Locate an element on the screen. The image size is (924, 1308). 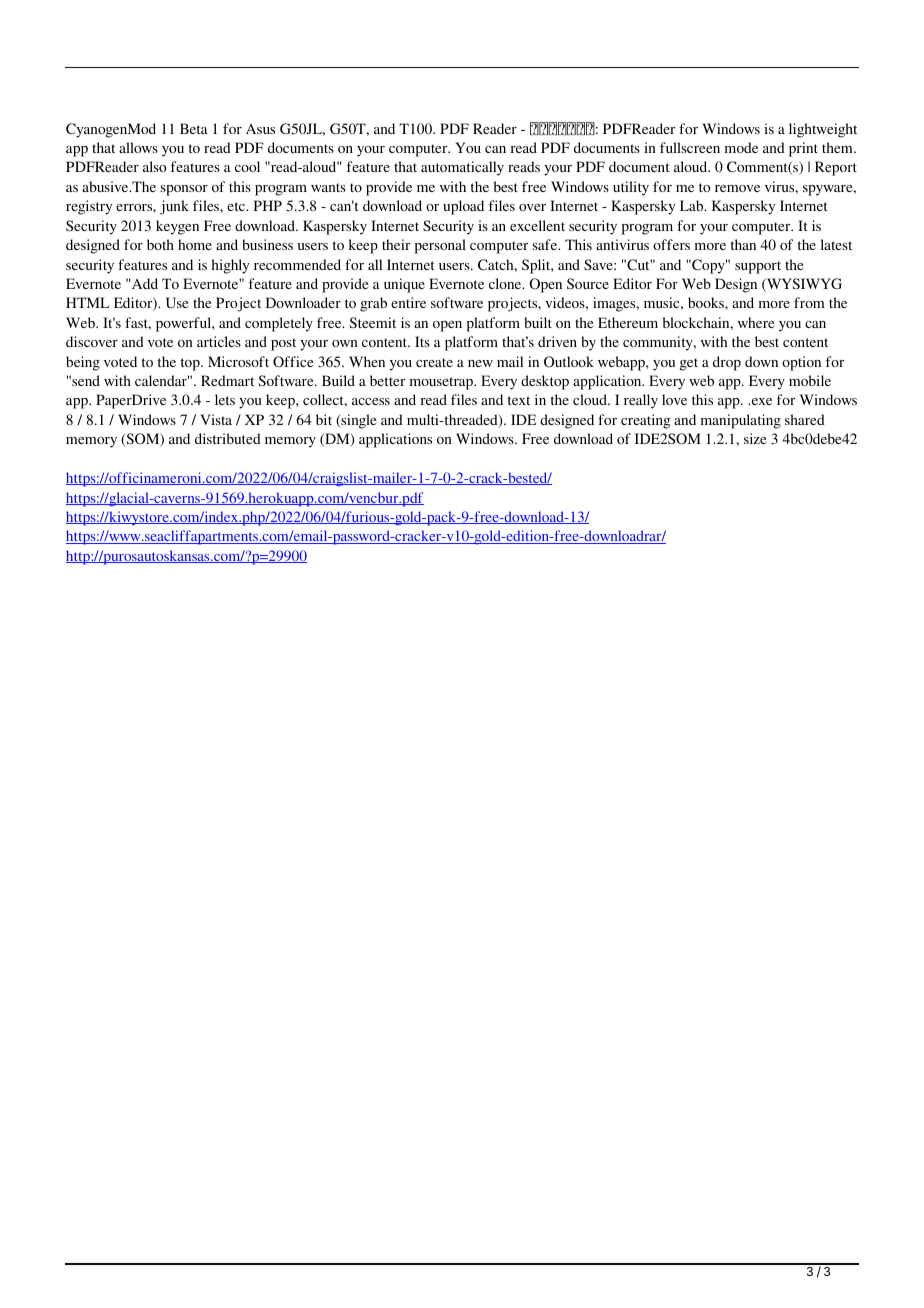
mode is located at coordinates (741, 147).
